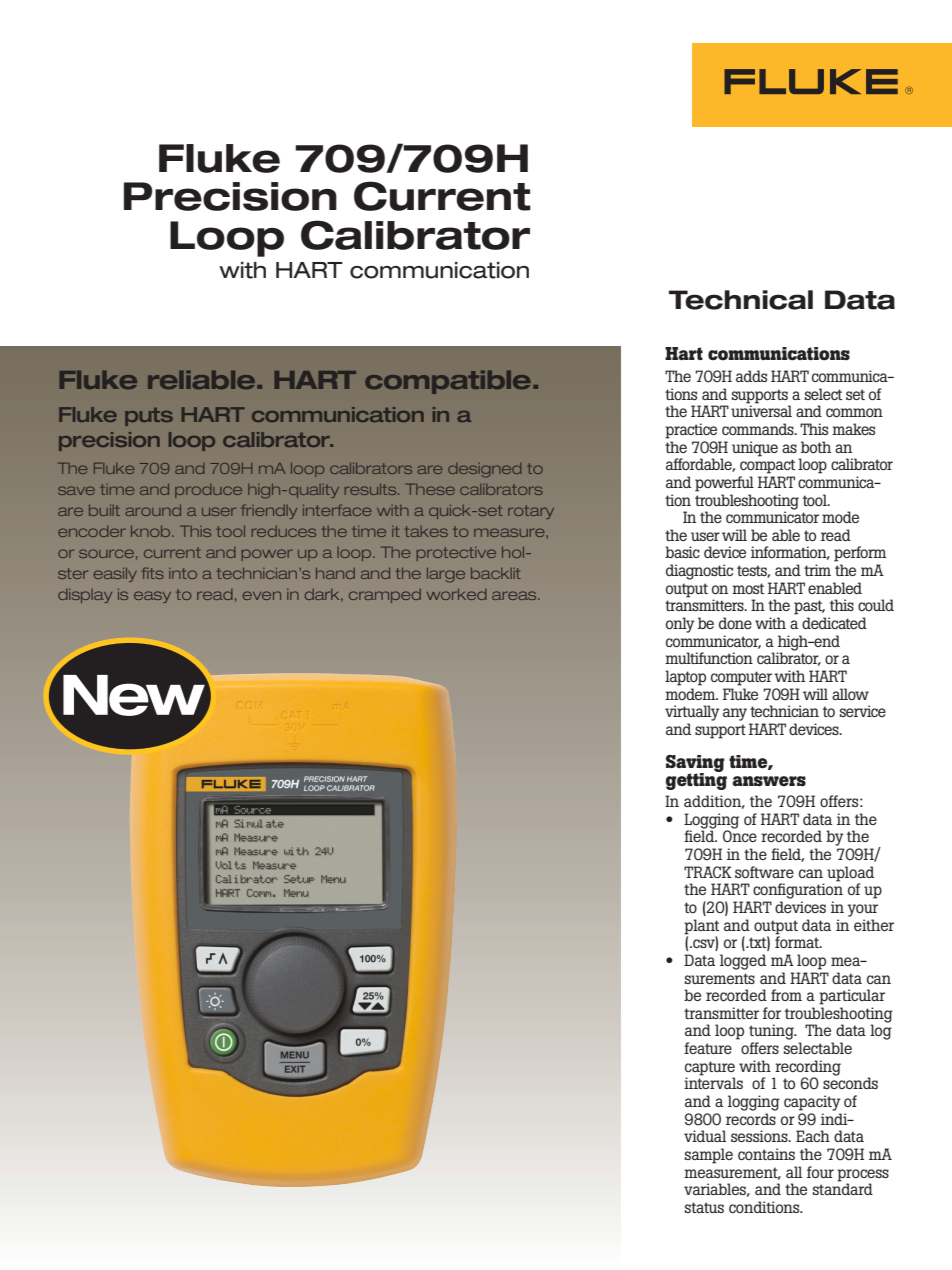 This document has height=1270, width=952. Describe the element at coordinates (704, 1207) in the document. I see `status` at that location.
